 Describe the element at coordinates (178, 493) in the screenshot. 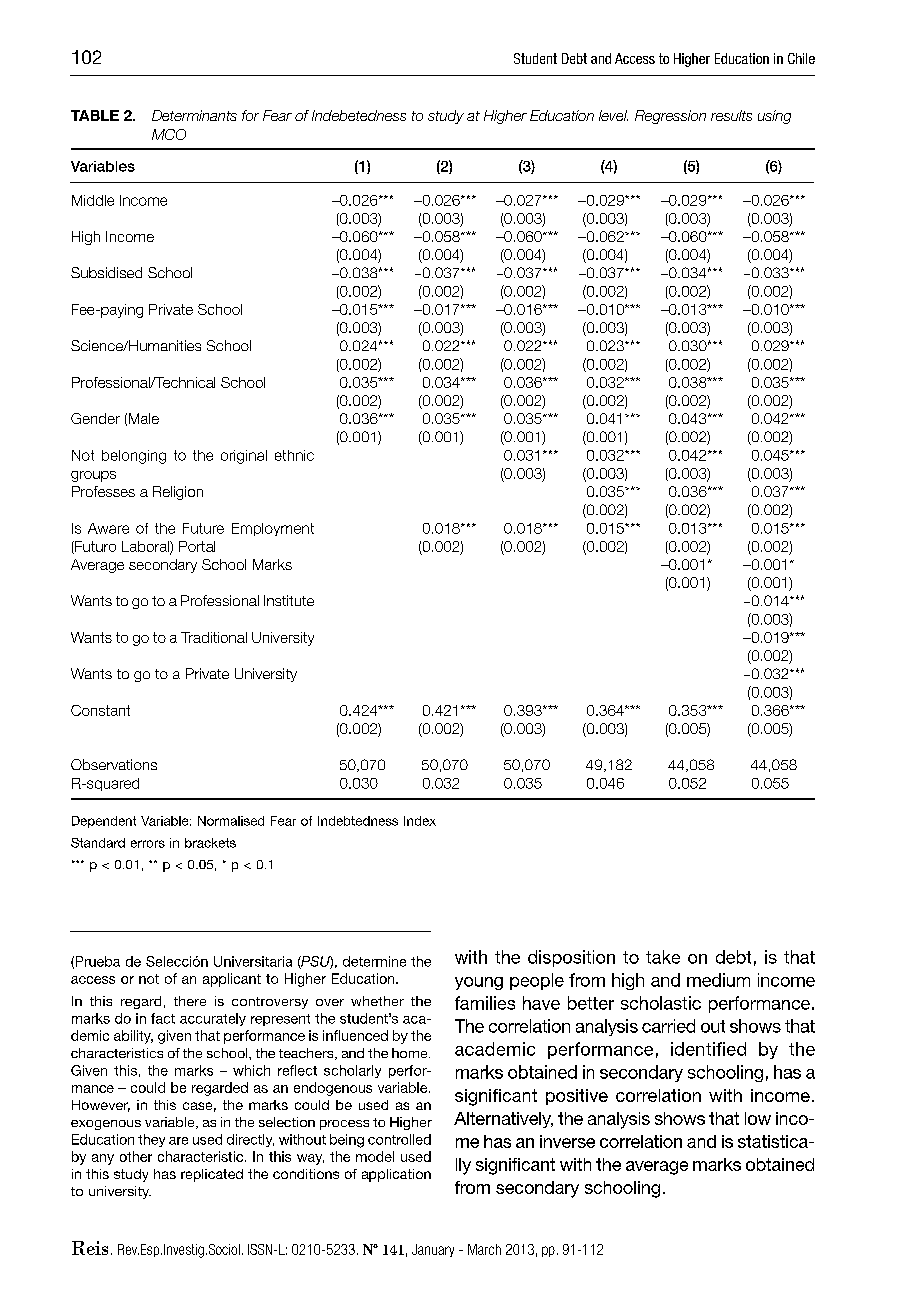

I see `Religion` at that location.
